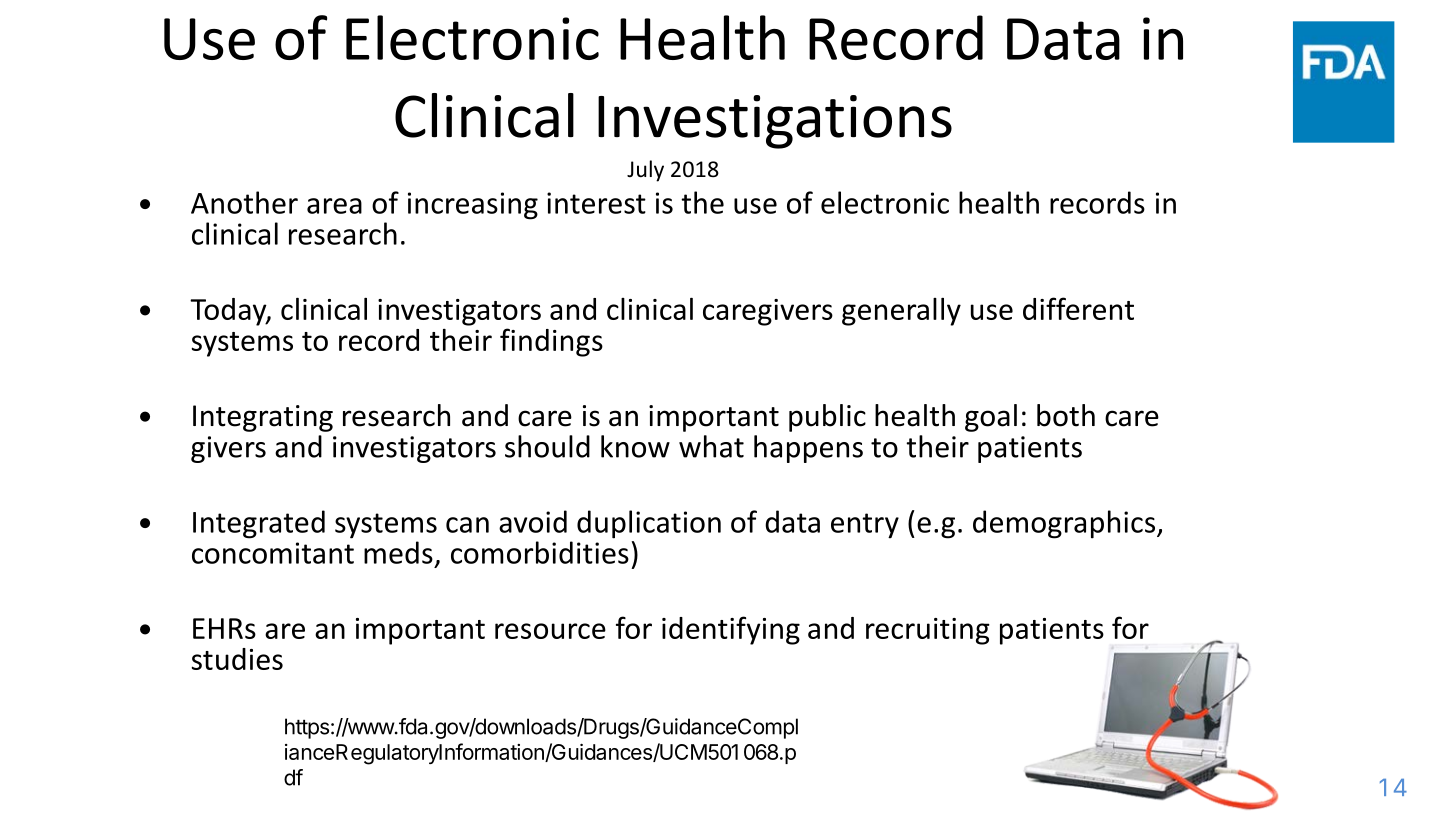 This page has width=1456, height=819. I want to click on Integrating, so click(263, 418).
